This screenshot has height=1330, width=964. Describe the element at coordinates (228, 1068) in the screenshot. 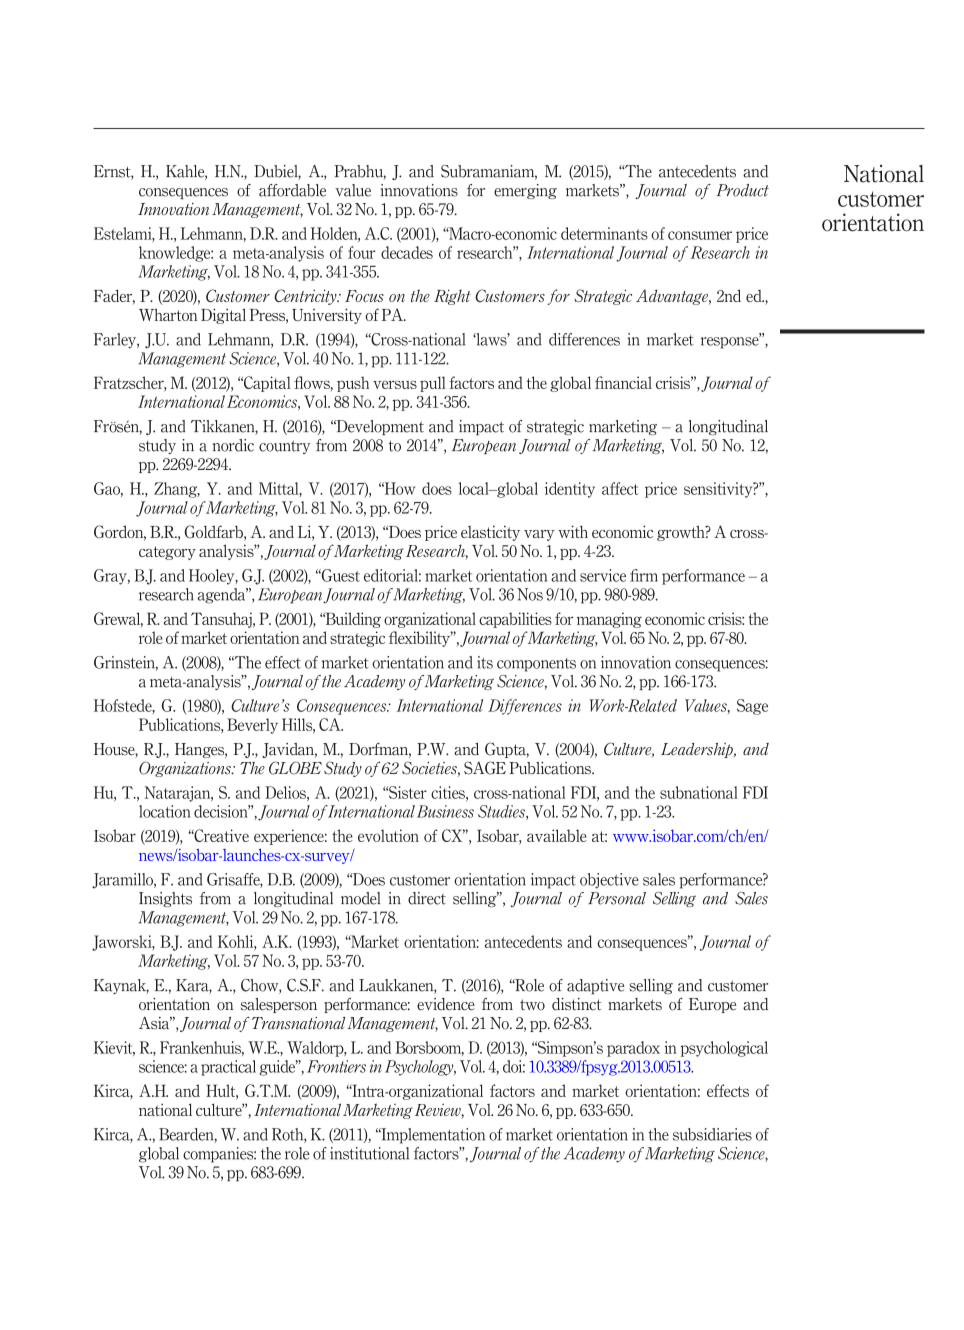

I see `practical` at that location.
